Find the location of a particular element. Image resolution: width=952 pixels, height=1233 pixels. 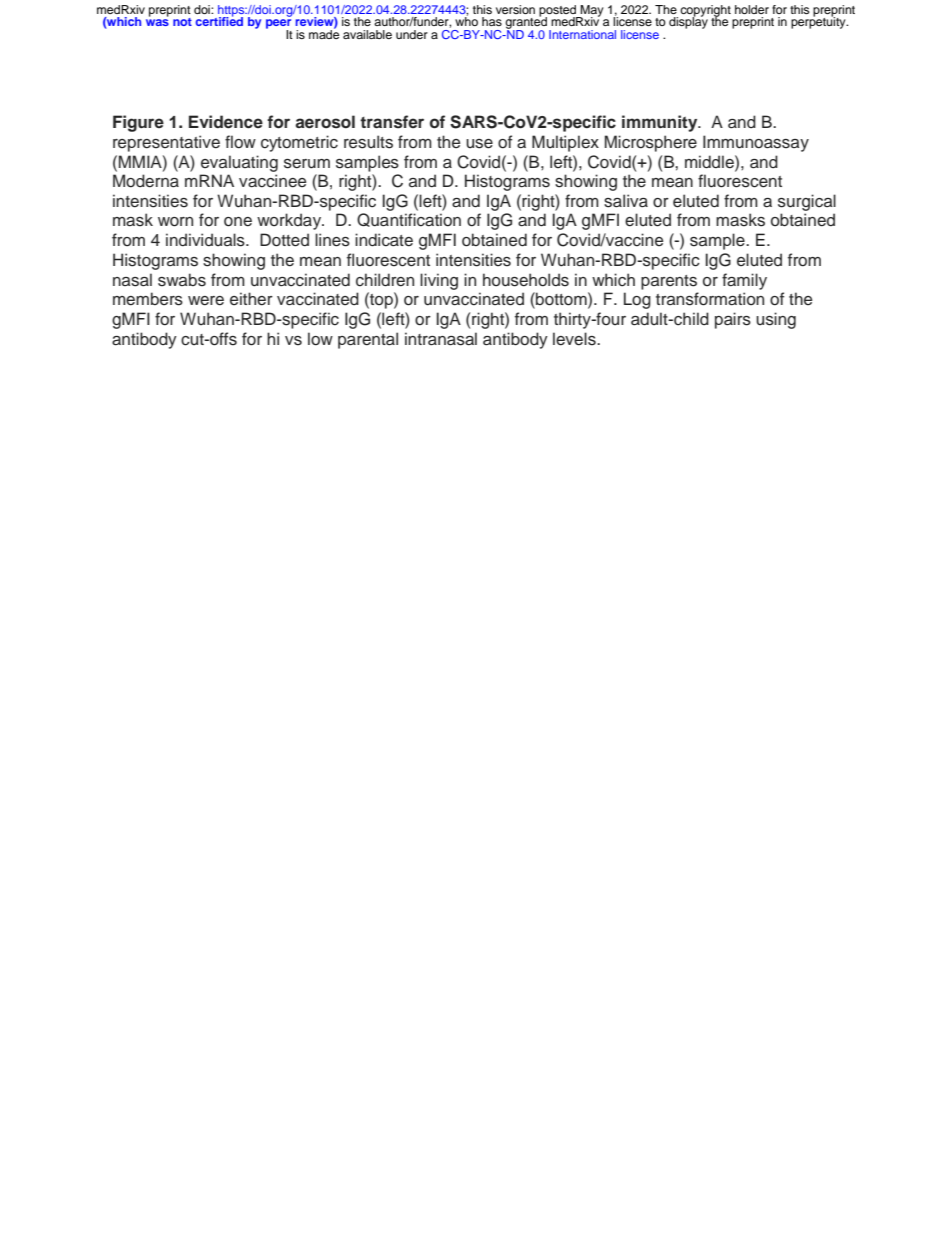

were is located at coordinates (206, 301).
